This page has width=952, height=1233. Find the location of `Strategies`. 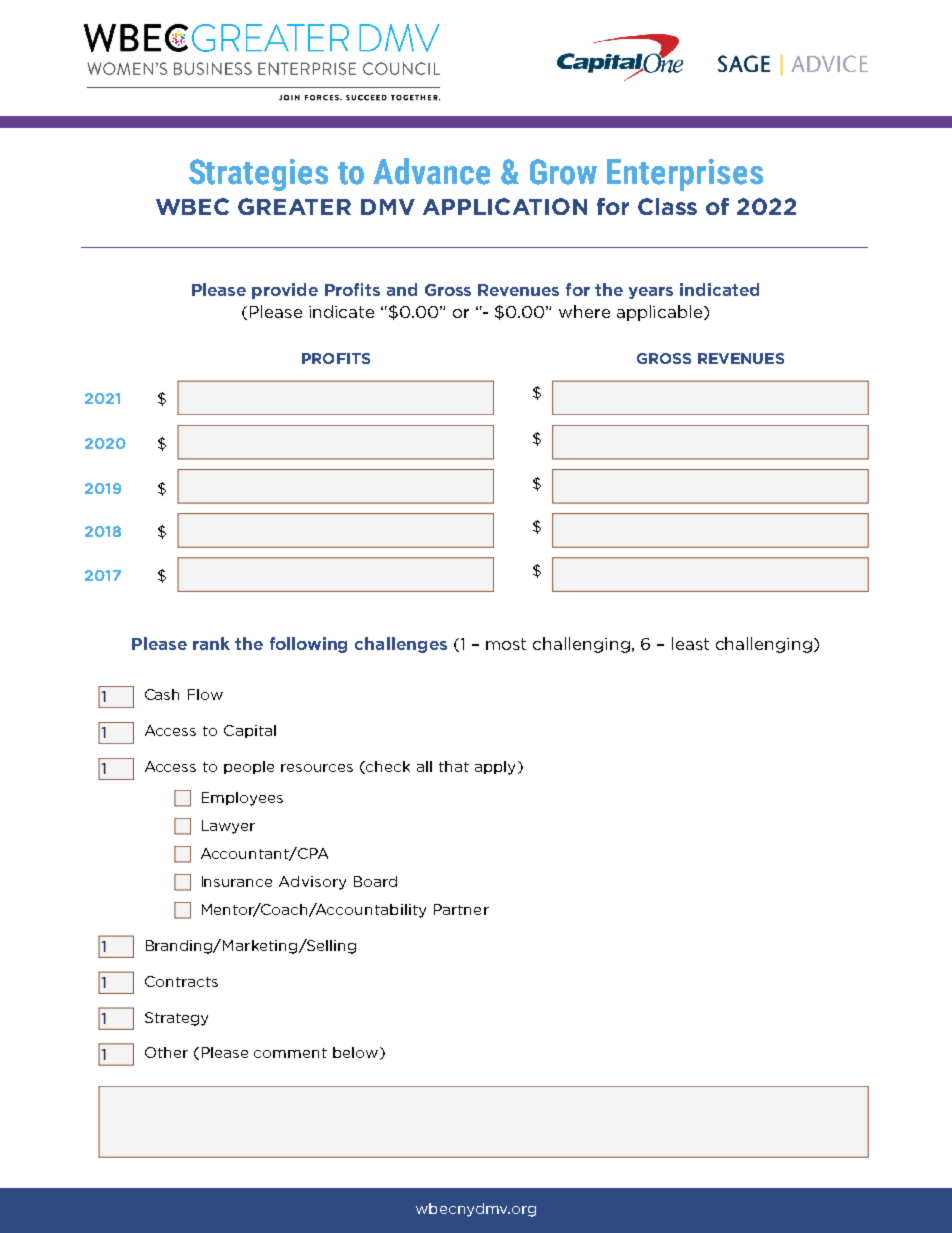

Strategies is located at coordinates (258, 175).
